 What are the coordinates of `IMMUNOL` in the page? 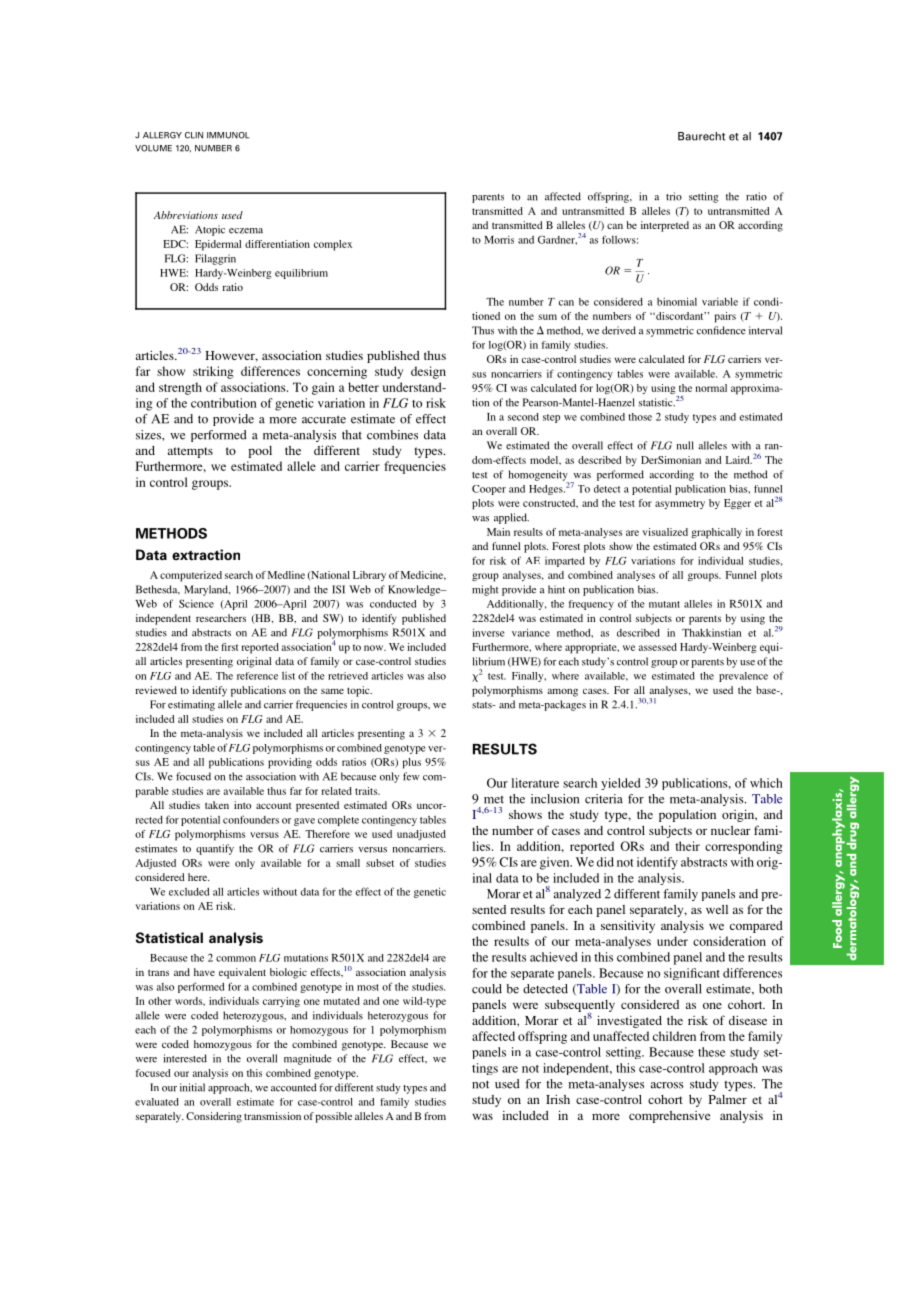 It's located at (228, 135).
